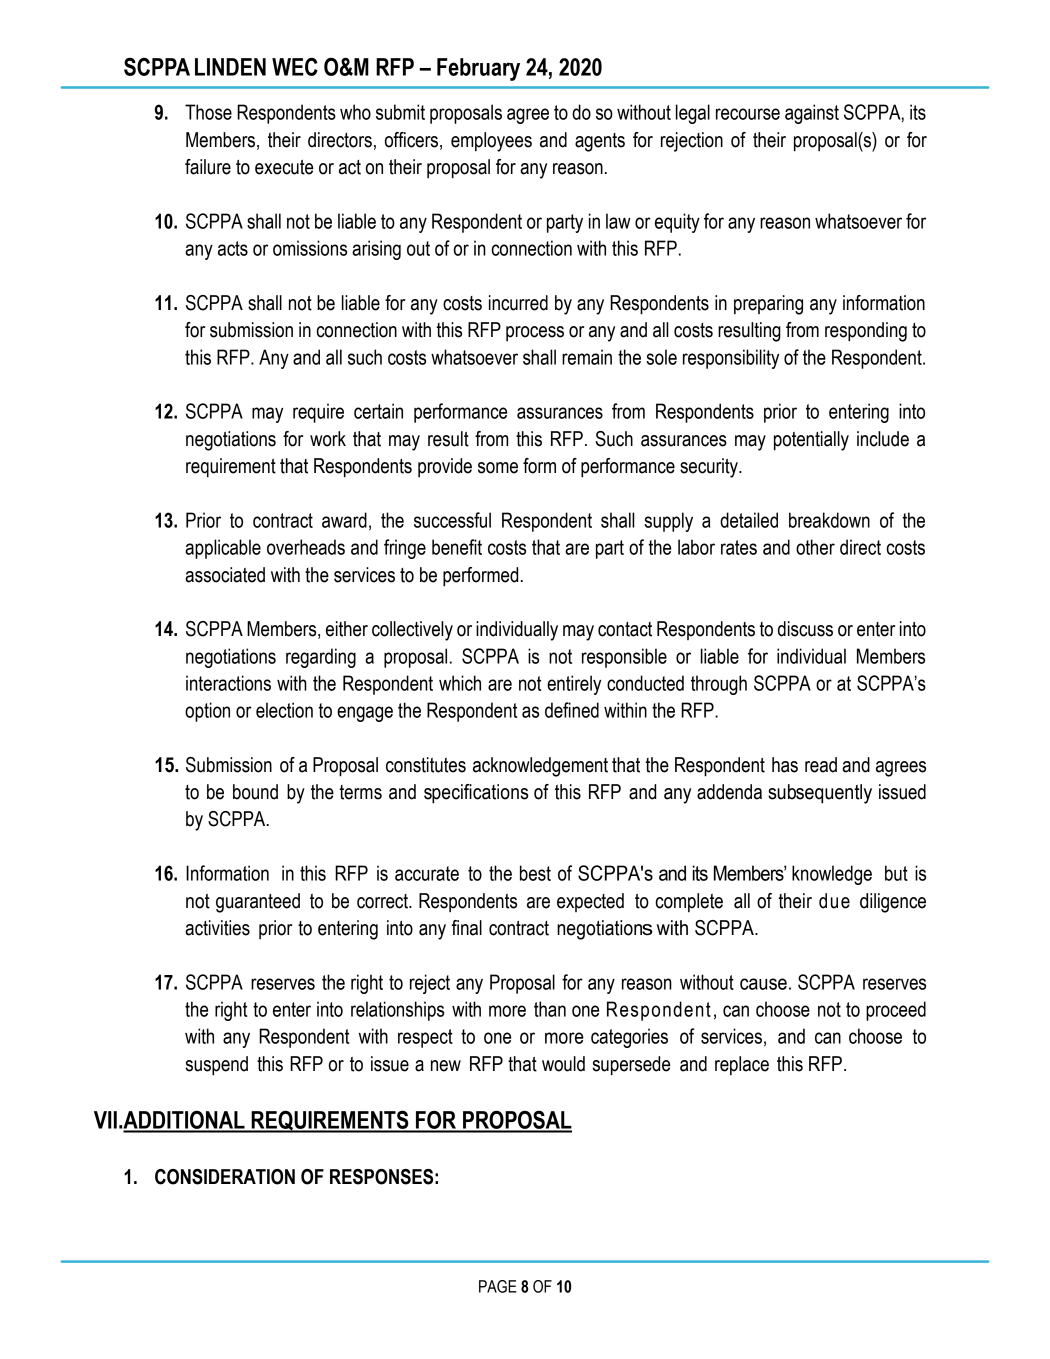 This screenshot has height=1359, width=1050. What do you see at coordinates (284, 710) in the screenshot?
I see `election` at bounding box center [284, 710].
